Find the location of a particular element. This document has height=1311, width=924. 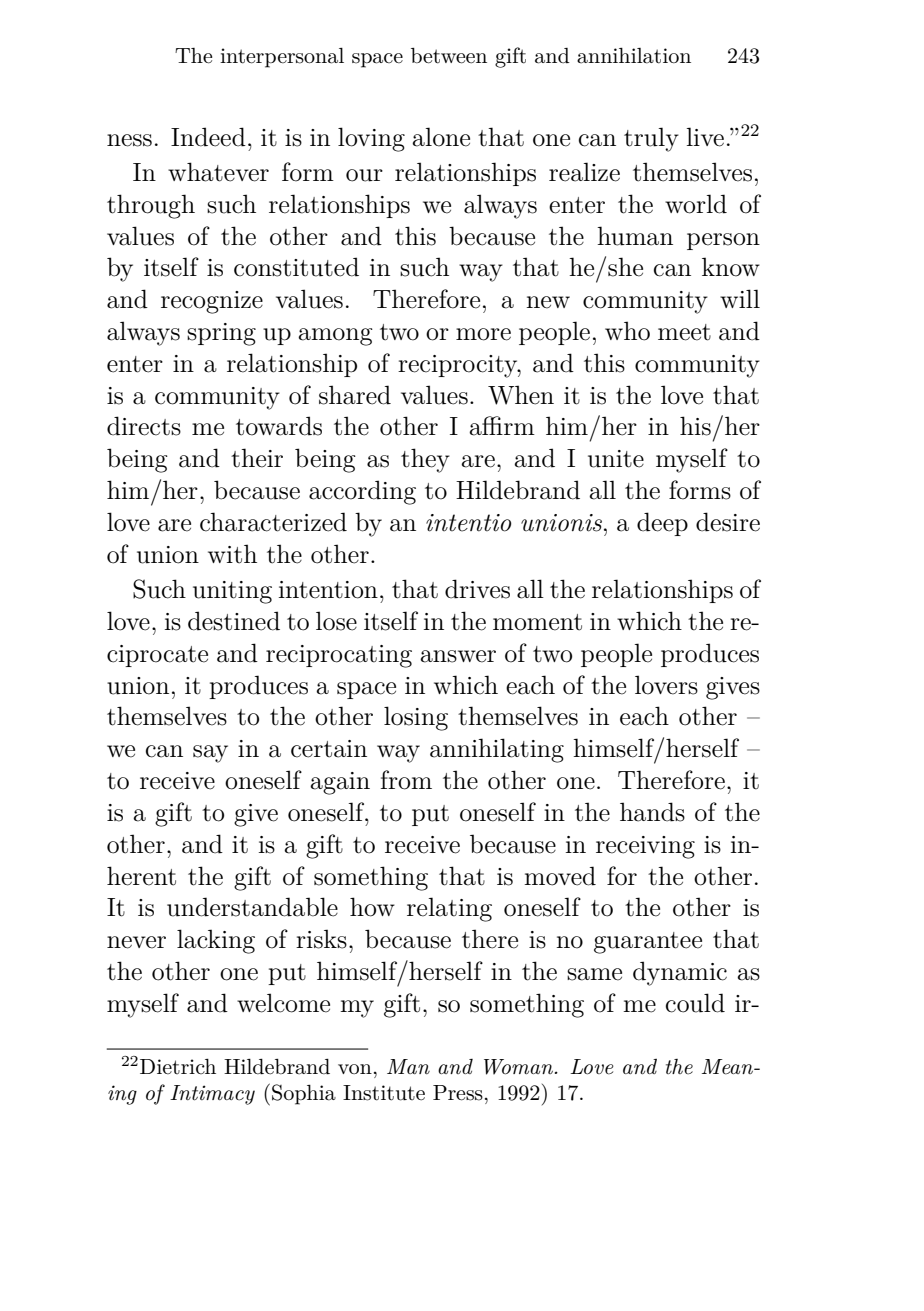

say is located at coordinates (210, 754).
